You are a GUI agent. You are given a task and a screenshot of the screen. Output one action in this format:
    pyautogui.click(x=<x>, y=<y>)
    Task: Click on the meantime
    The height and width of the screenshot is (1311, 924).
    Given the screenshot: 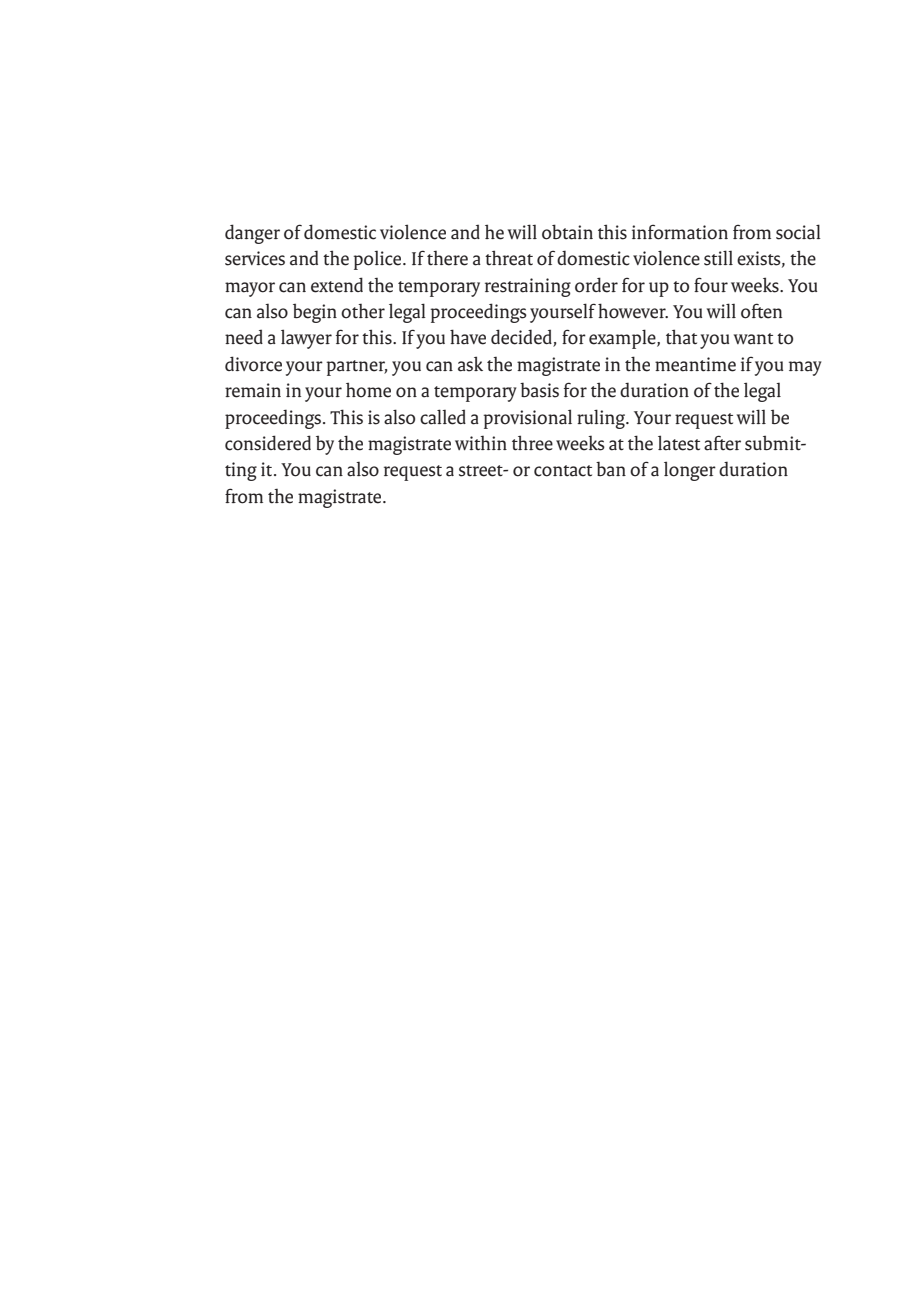 What is the action you would take?
    pyautogui.click(x=695, y=364)
